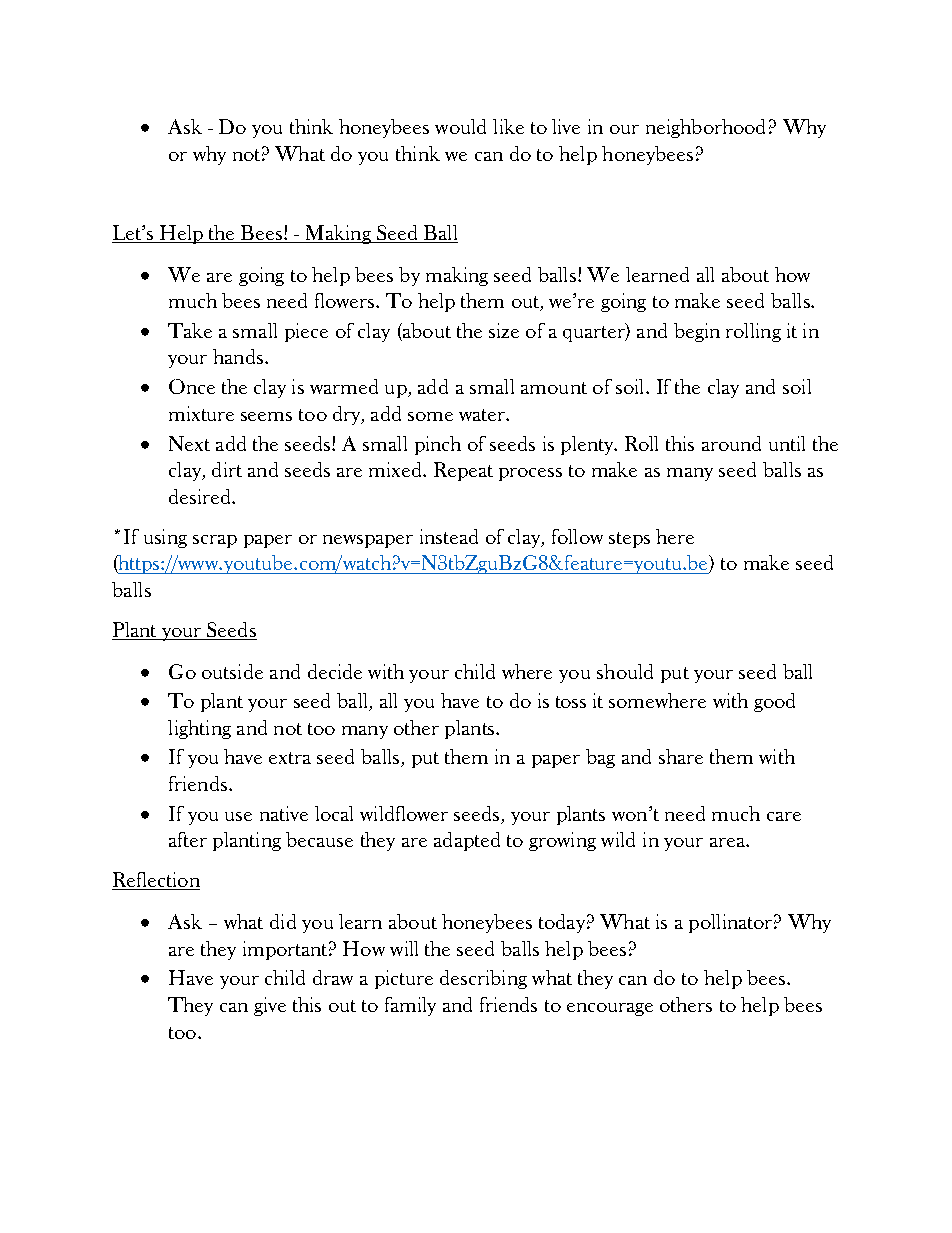 The width and height of the page is (952, 1233). What do you see at coordinates (508, 126) in the page?
I see `like` at bounding box center [508, 126].
